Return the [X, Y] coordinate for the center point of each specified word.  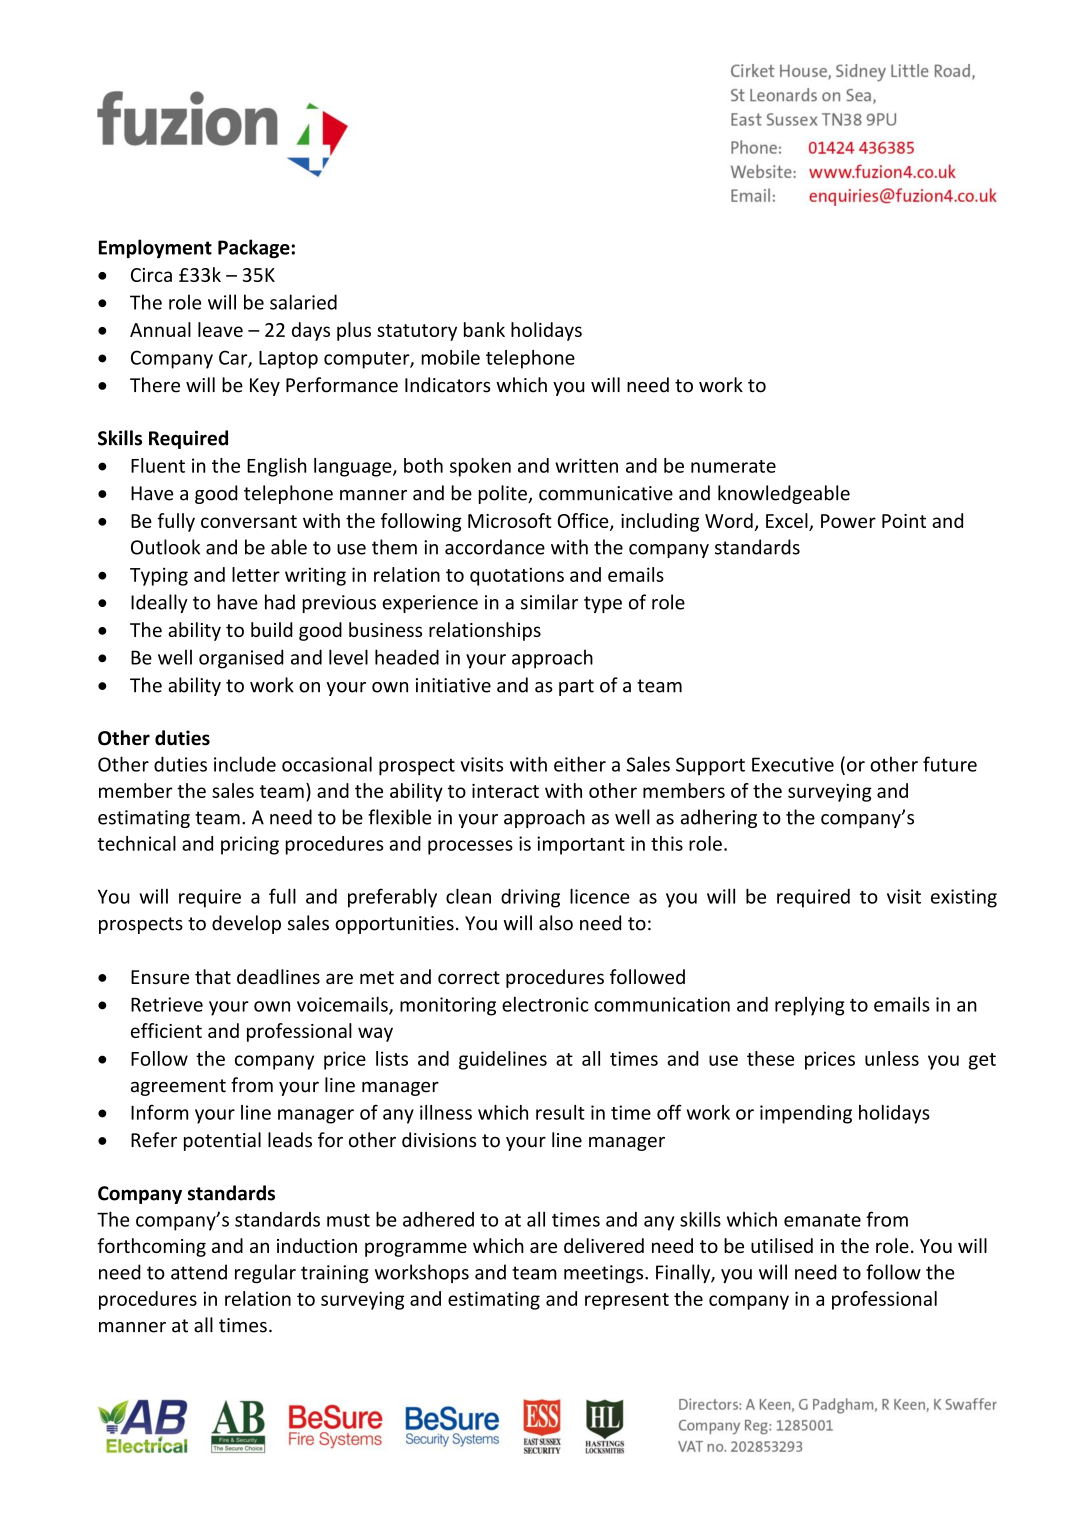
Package [254, 249]
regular [265, 1273]
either [580, 764]
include [245, 764]
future [950, 764]
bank [484, 329]
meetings [605, 1274]
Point [904, 521]
